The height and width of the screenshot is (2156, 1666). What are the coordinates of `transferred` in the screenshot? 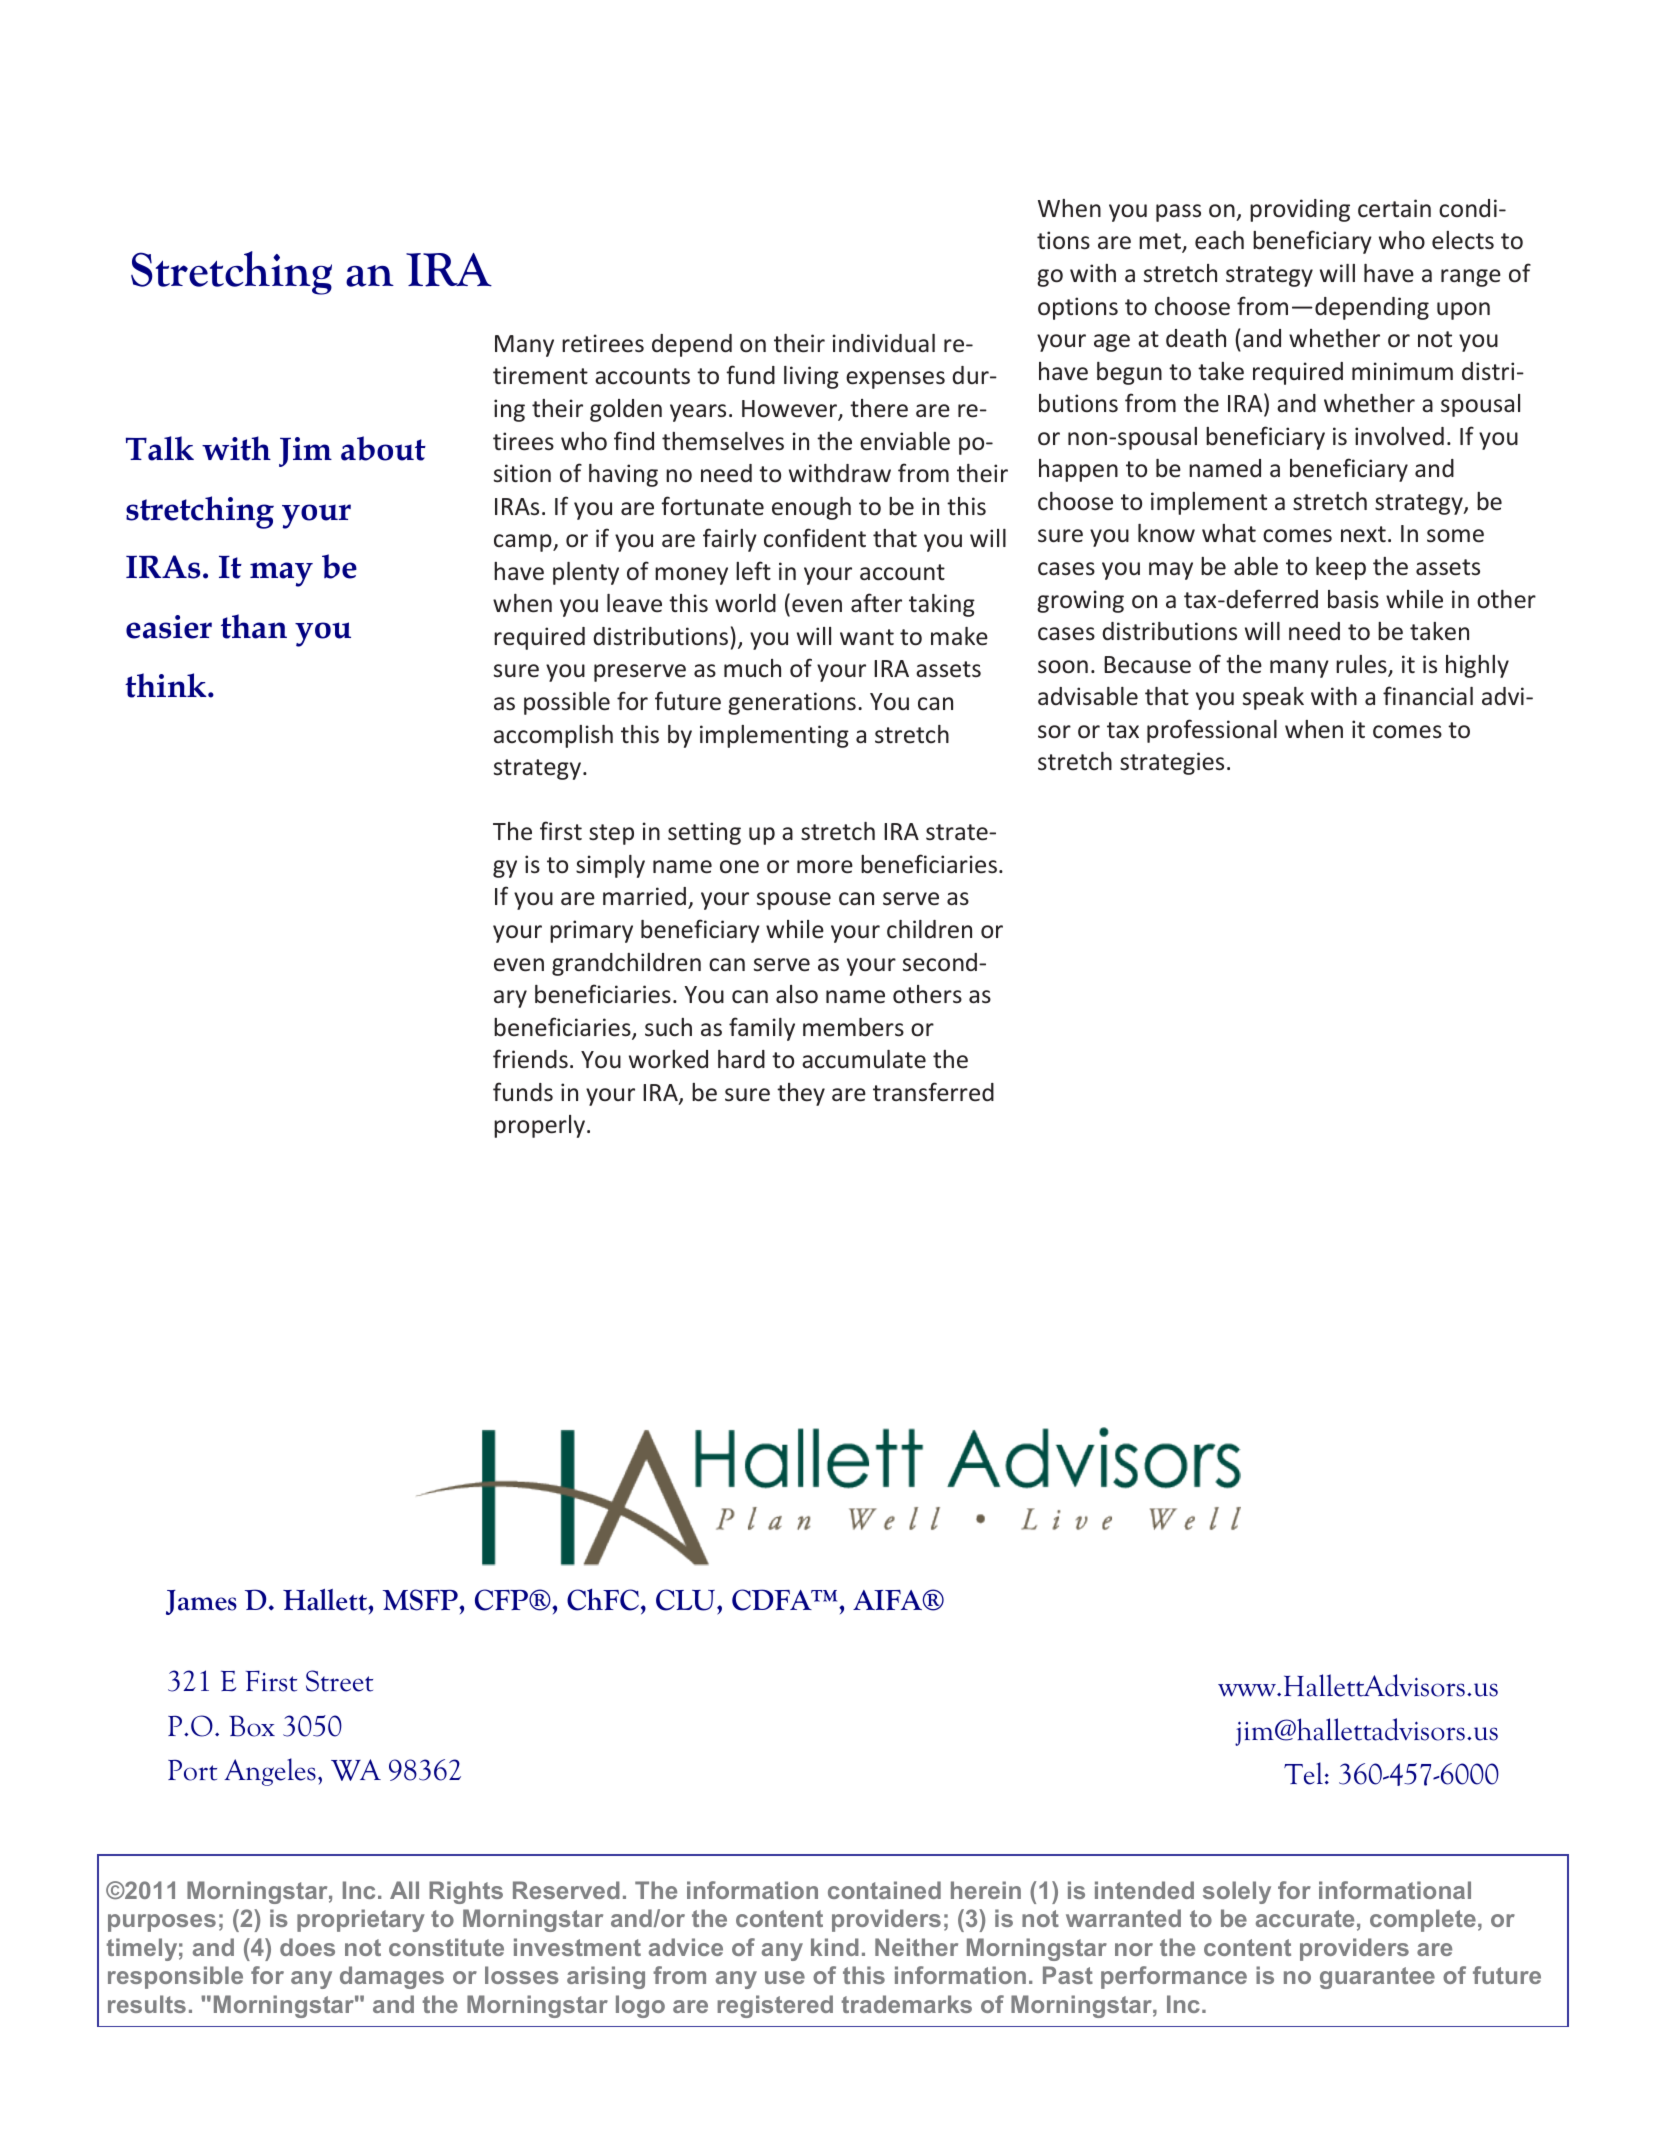 It's located at (933, 1092).
